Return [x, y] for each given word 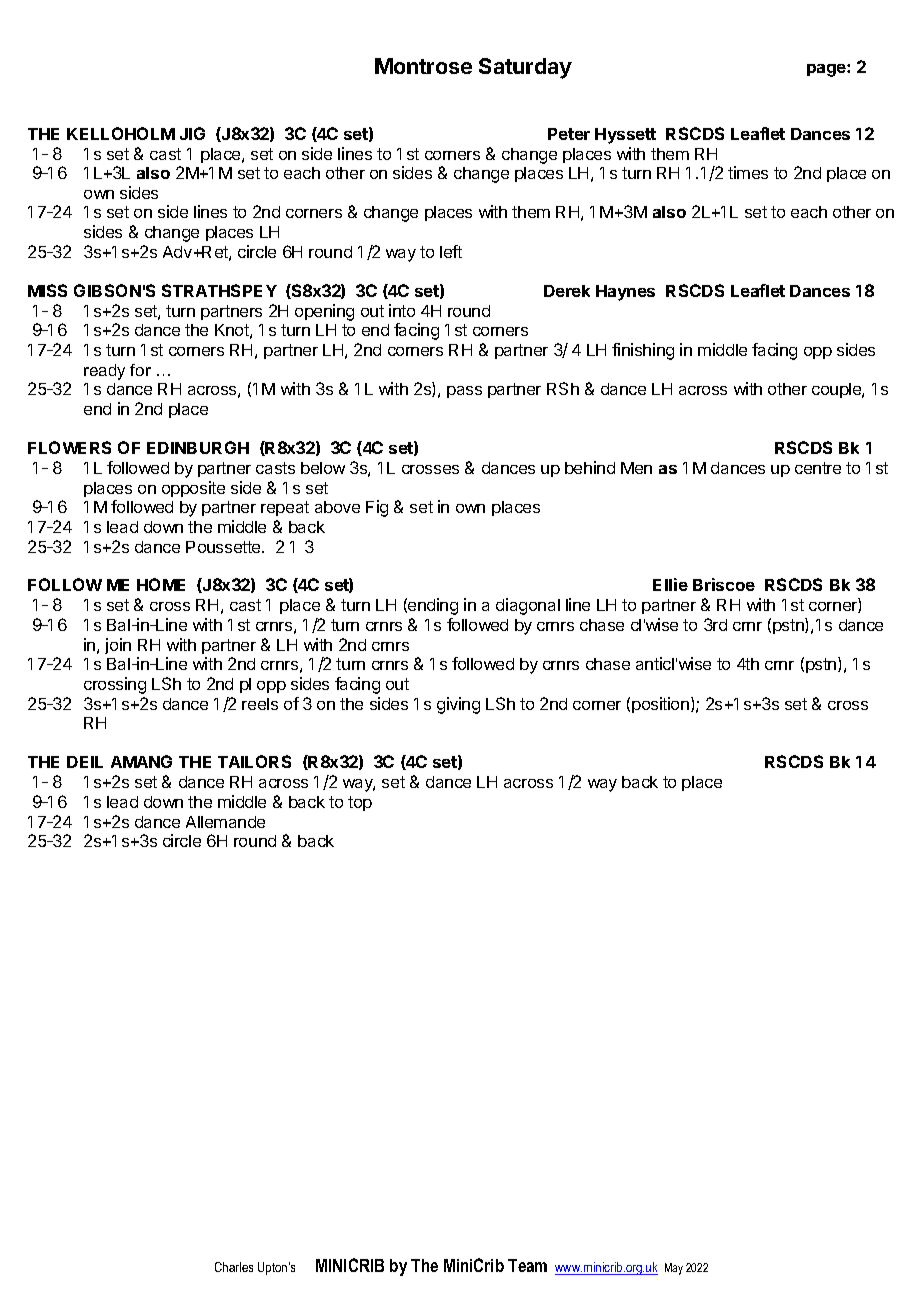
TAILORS [254, 761]
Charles [234, 1267]
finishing [643, 351]
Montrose [423, 66]
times [748, 172]
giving [458, 705]
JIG [192, 133]
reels [260, 704]
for [140, 370]
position [660, 705]
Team [527, 1265]
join [118, 646]
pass [464, 392]
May [674, 1269]
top [360, 803]
